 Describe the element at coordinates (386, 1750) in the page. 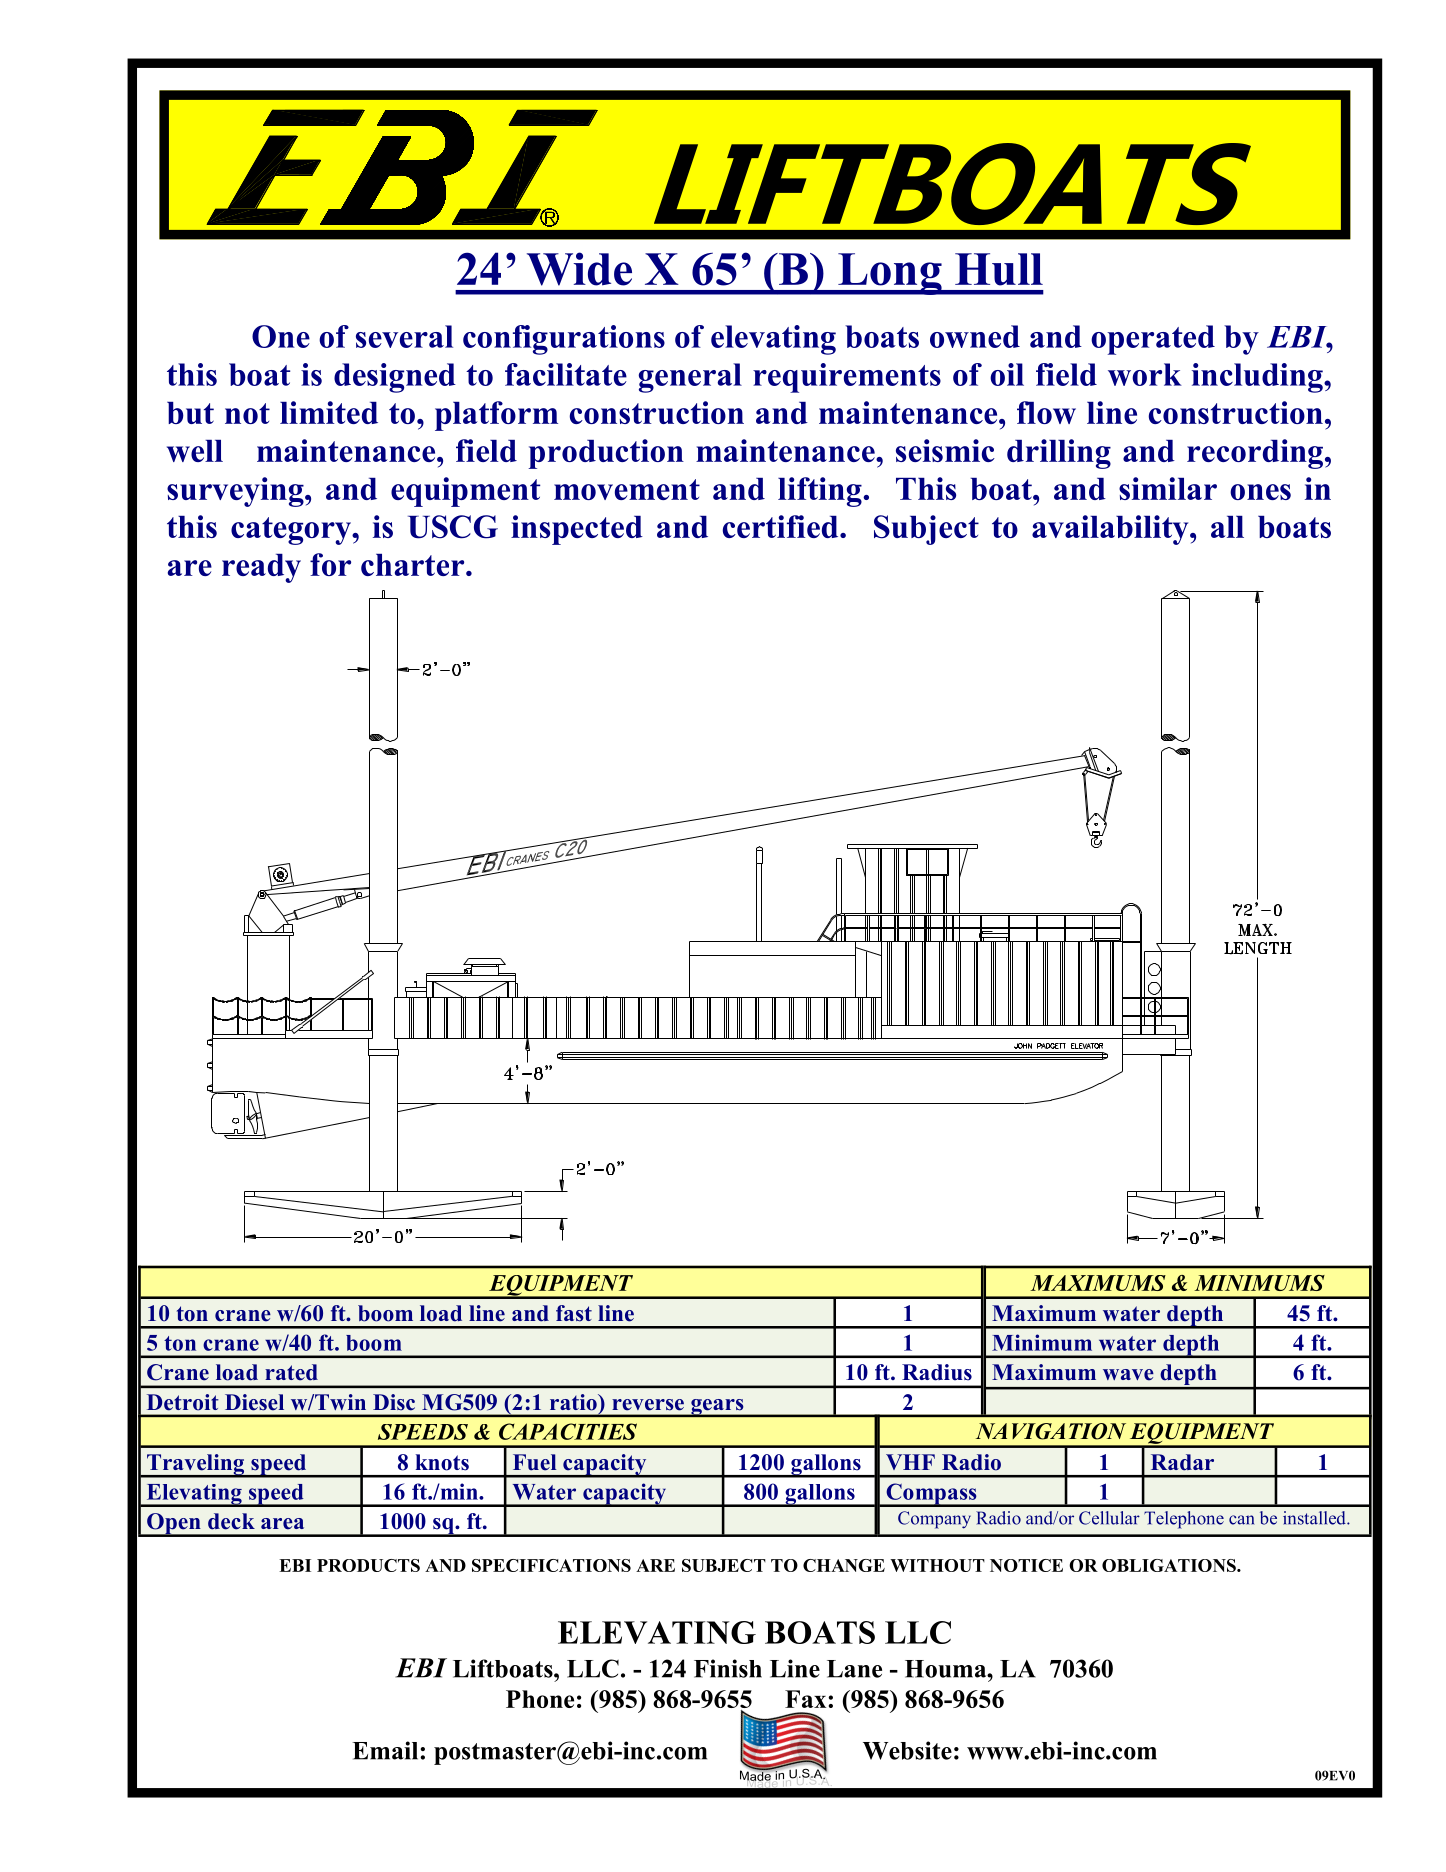

I see `Email` at that location.
